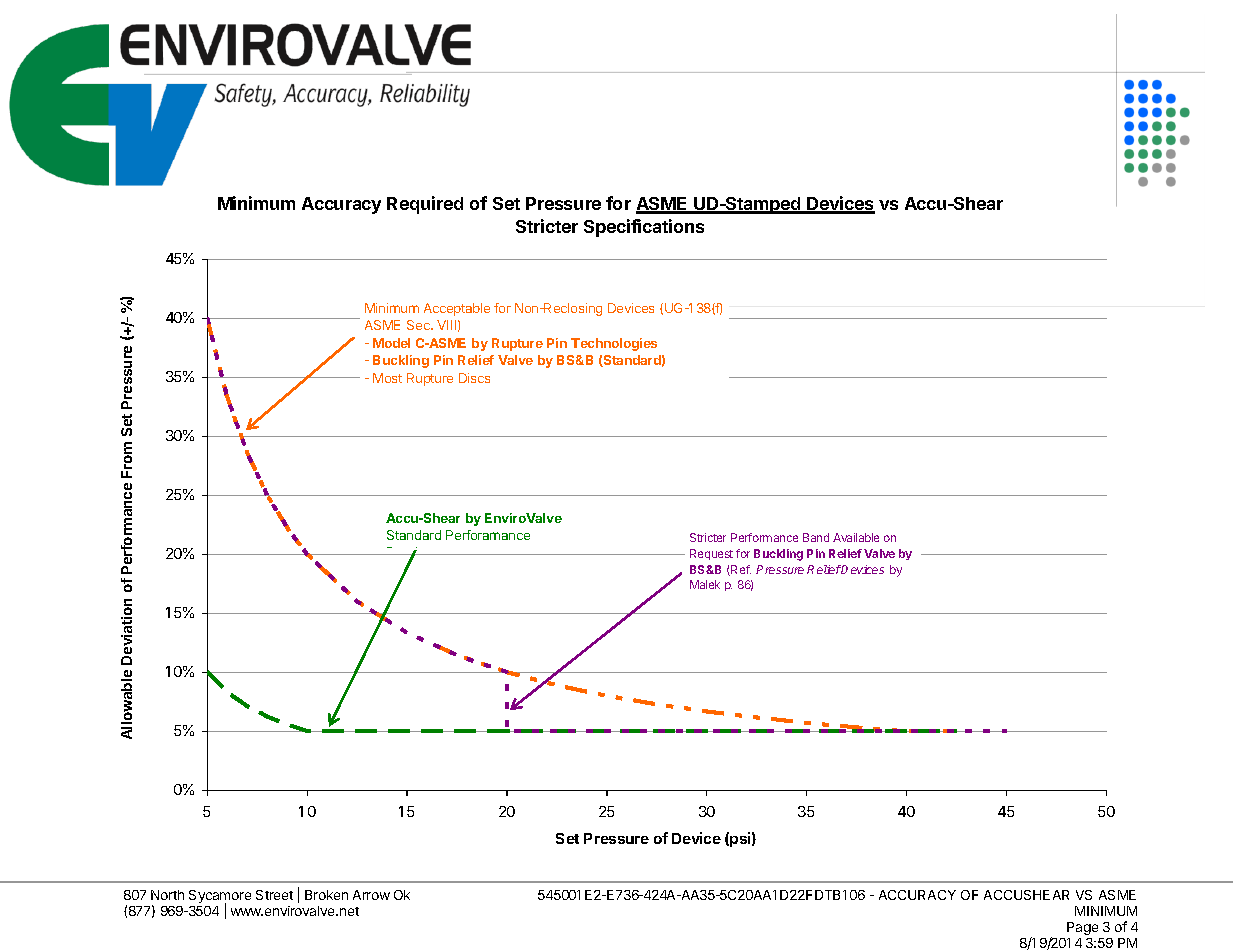 This screenshot has width=1233, height=952. What do you see at coordinates (274, 895) in the screenshot?
I see `Street` at bounding box center [274, 895].
